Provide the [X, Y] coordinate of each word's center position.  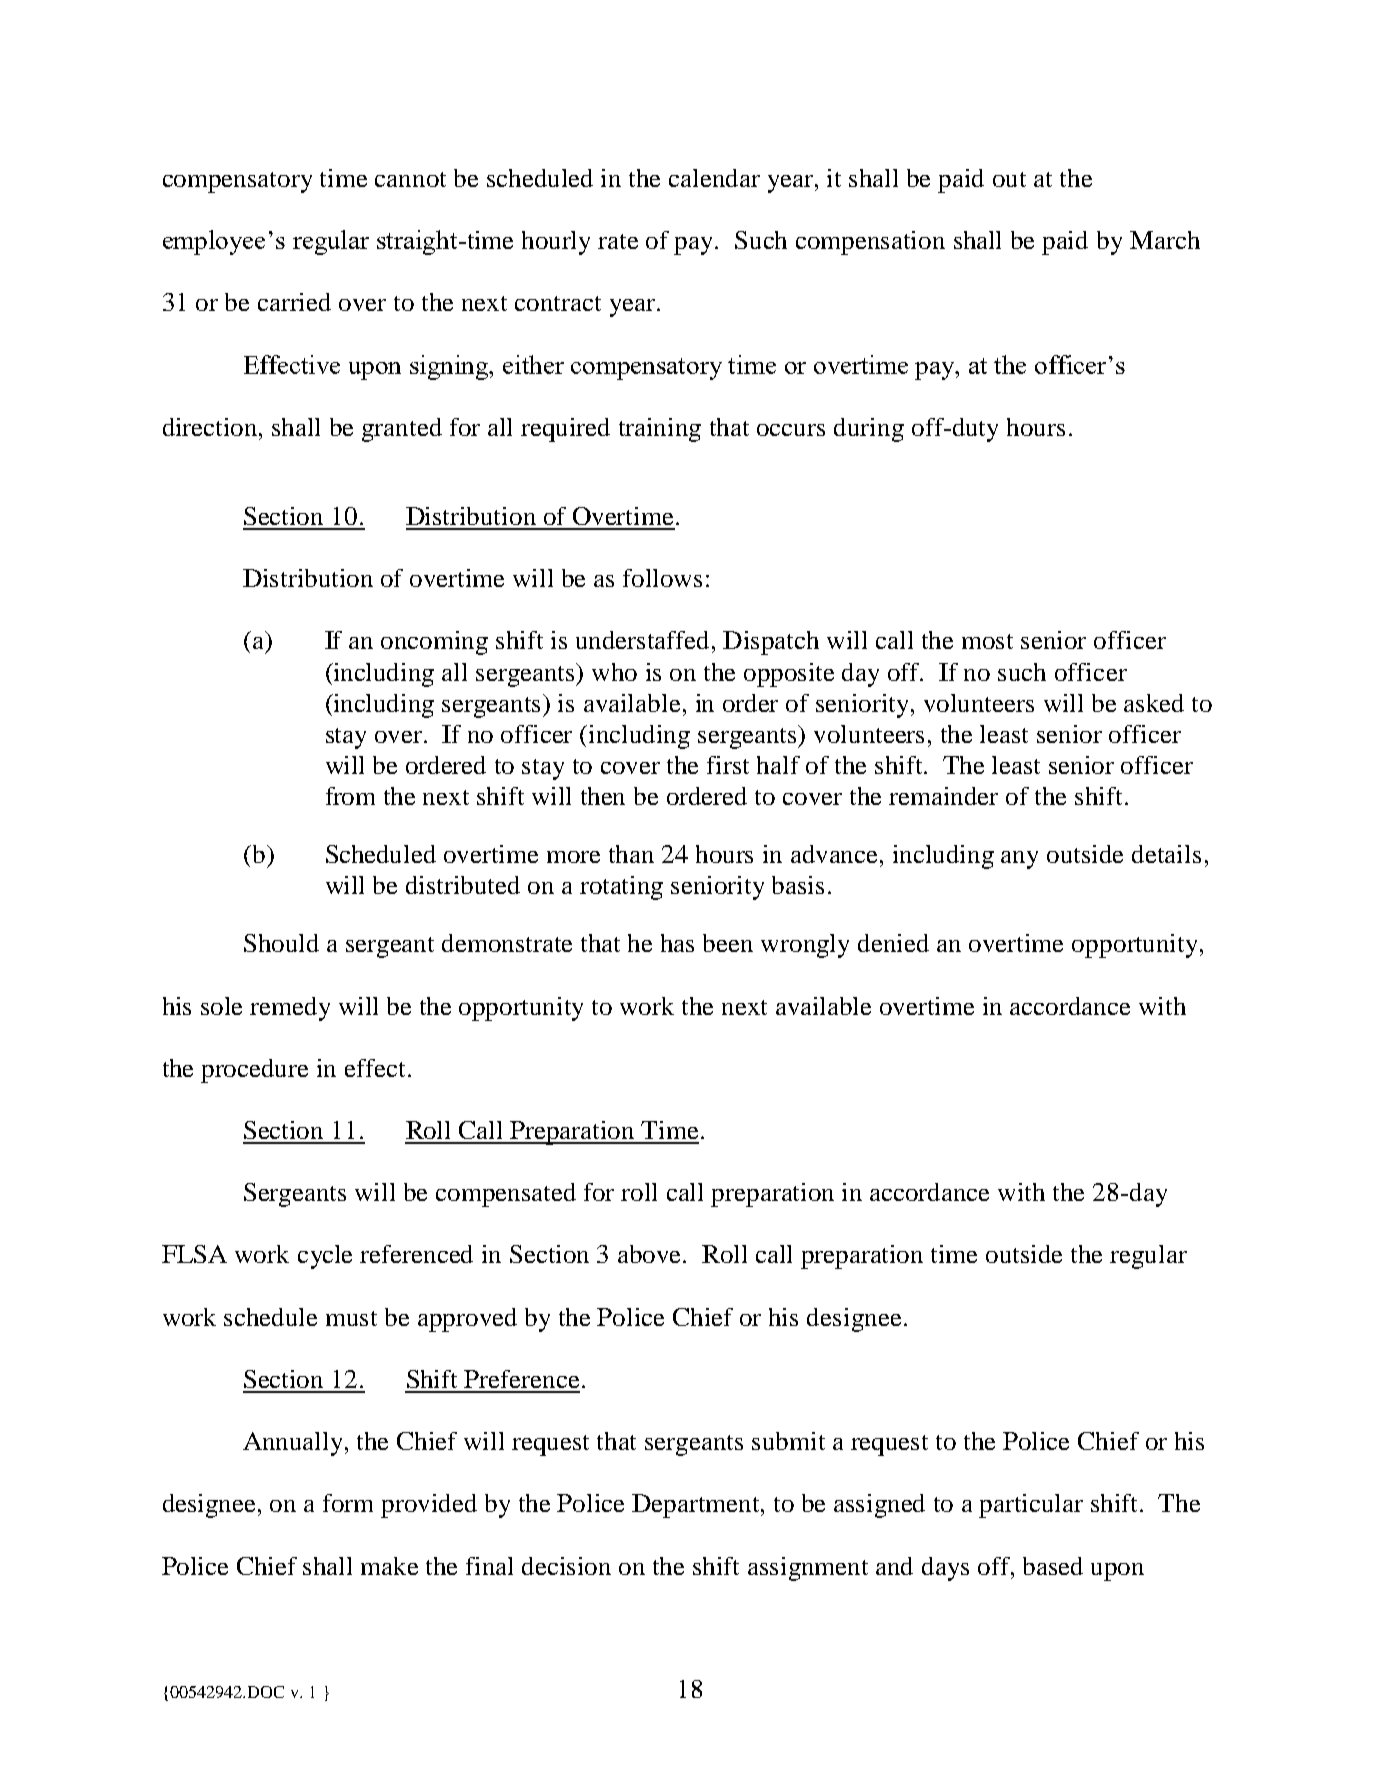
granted [402, 430]
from [350, 796]
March [1165, 240]
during [869, 430]
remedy [290, 1009]
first [728, 765]
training [660, 430]
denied [893, 943]
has [677, 943]
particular [1031, 1506]
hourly [556, 243]
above [651, 1254]
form [348, 1503]
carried [294, 302]
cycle [325, 1257]
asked [1154, 703]
